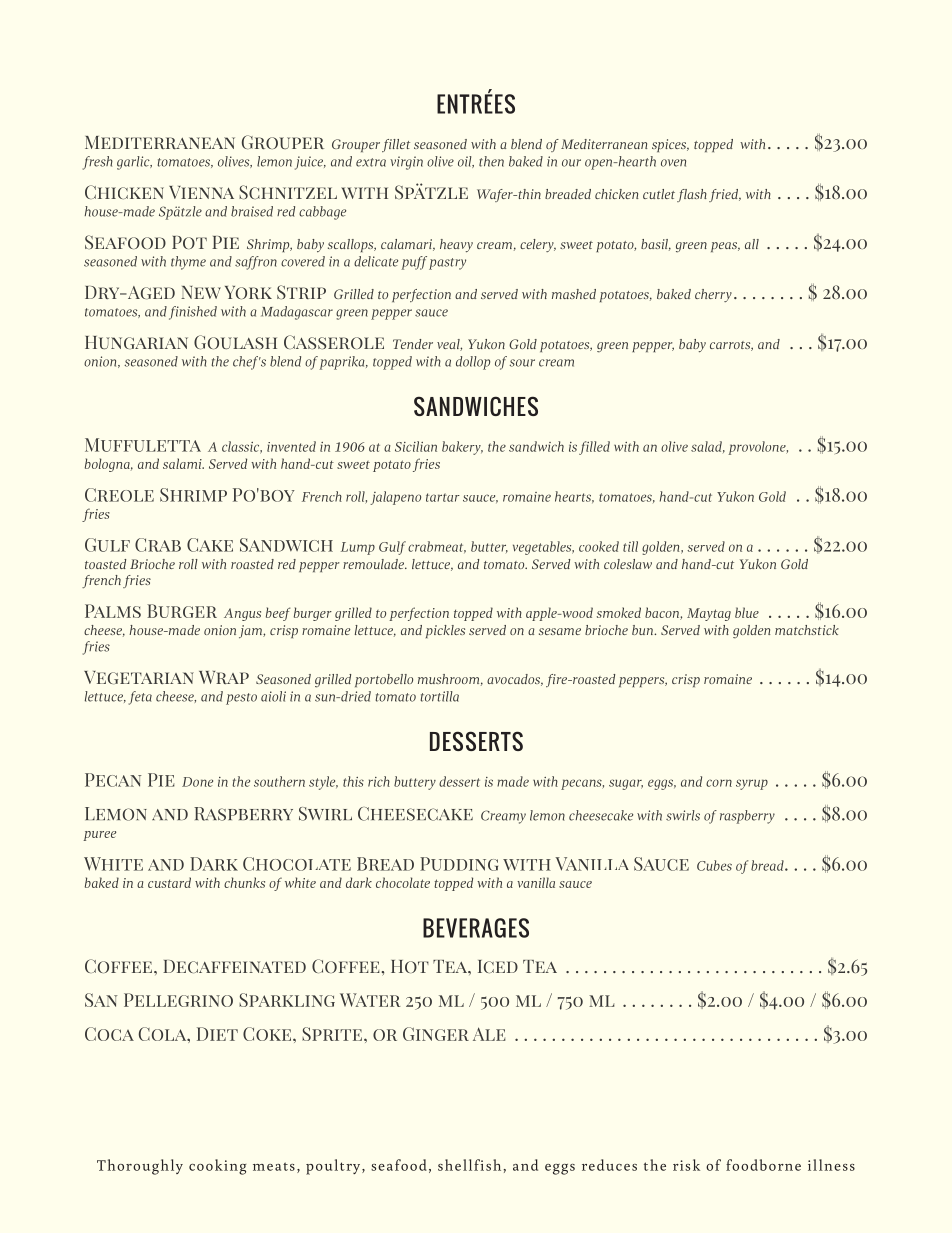 The height and width of the image is (1233, 952). I want to click on shellfish, so click(469, 1165).
